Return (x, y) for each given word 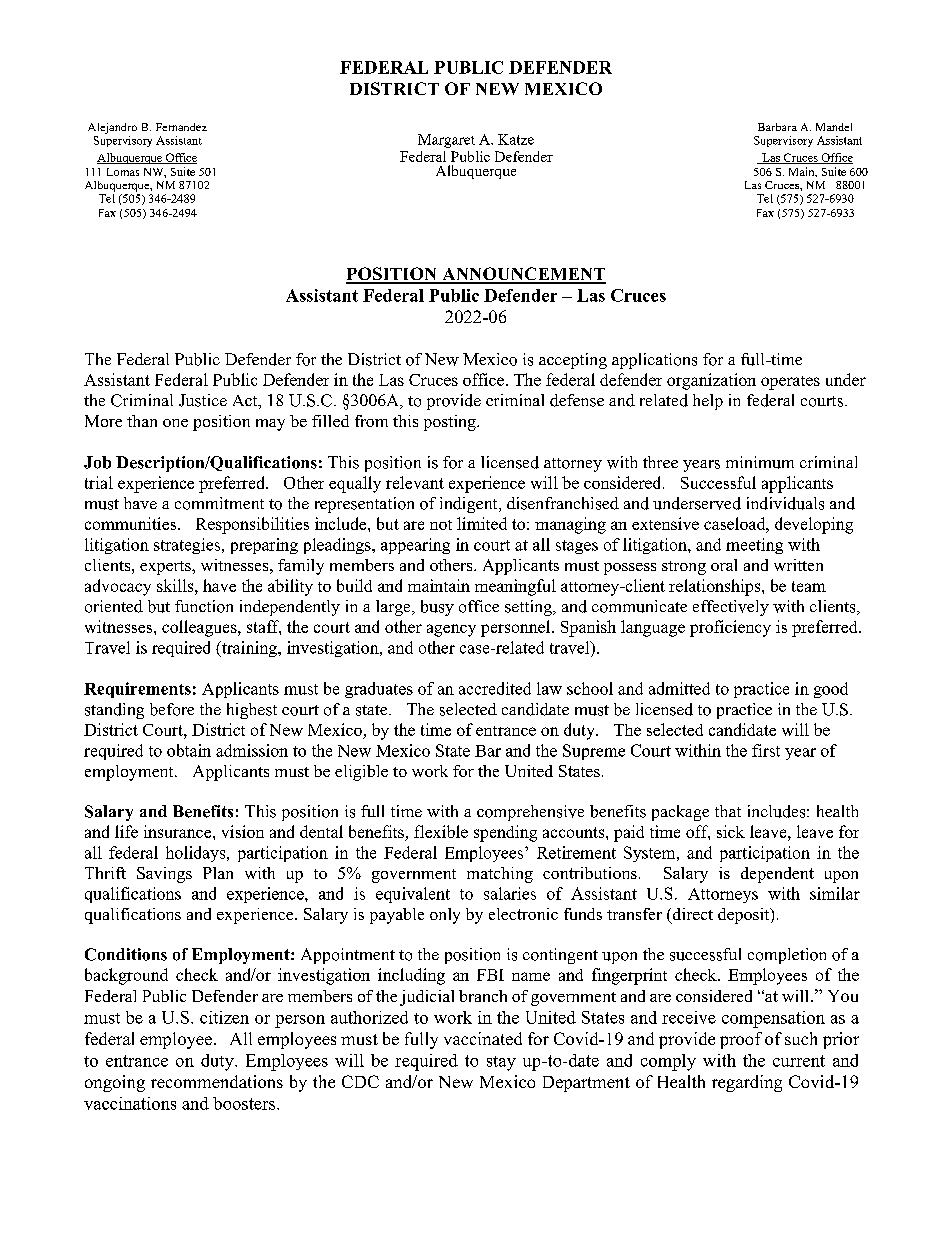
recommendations (217, 1081)
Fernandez (181, 127)
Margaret (446, 141)
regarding (747, 1083)
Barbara (777, 127)
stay (501, 1063)
